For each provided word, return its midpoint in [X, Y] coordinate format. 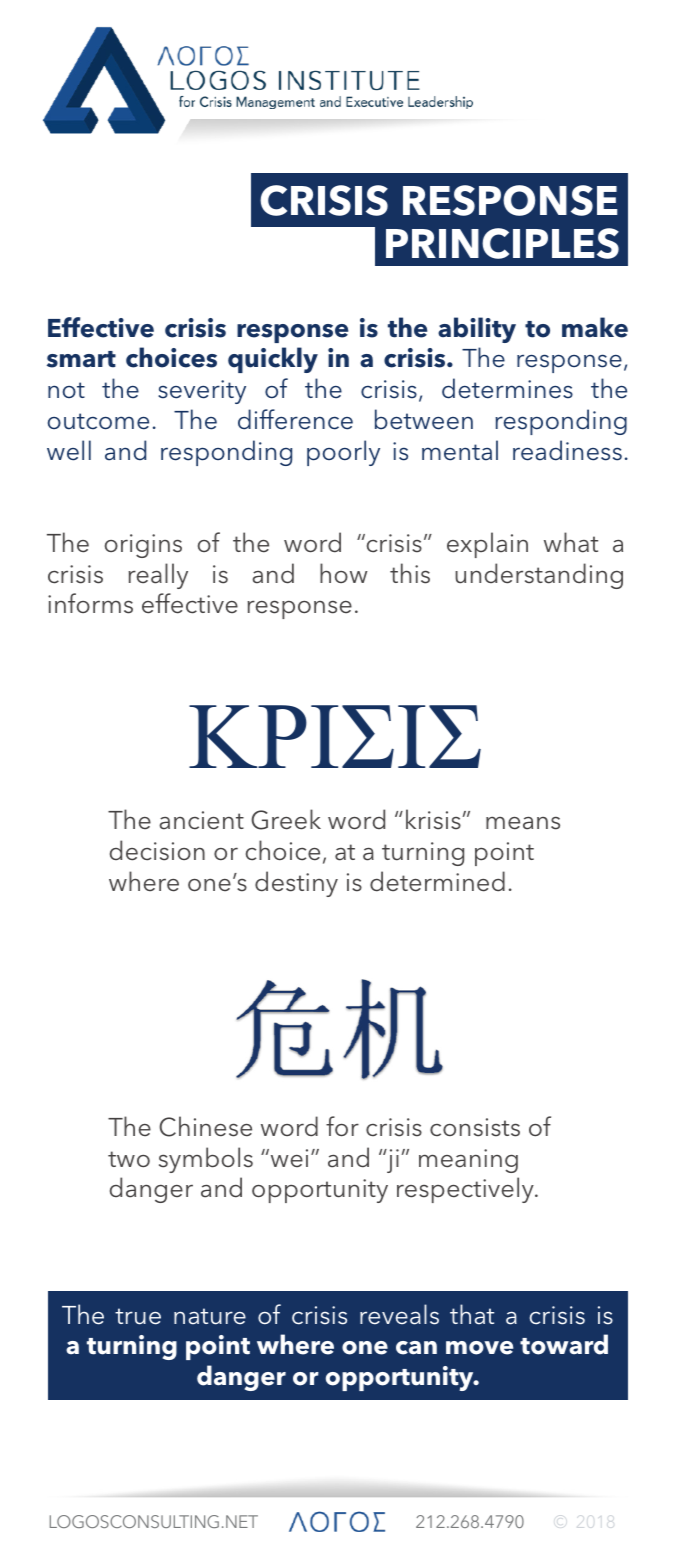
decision [157, 850]
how [344, 573]
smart [81, 359]
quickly [273, 360]
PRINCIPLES [502, 243]
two [129, 1159]
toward [564, 1344]
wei [288, 1158]
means [523, 823]
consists [475, 1127]
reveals [399, 1314]
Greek [286, 819]
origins [143, 546]
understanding [539, 576]
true [138, 1316]
